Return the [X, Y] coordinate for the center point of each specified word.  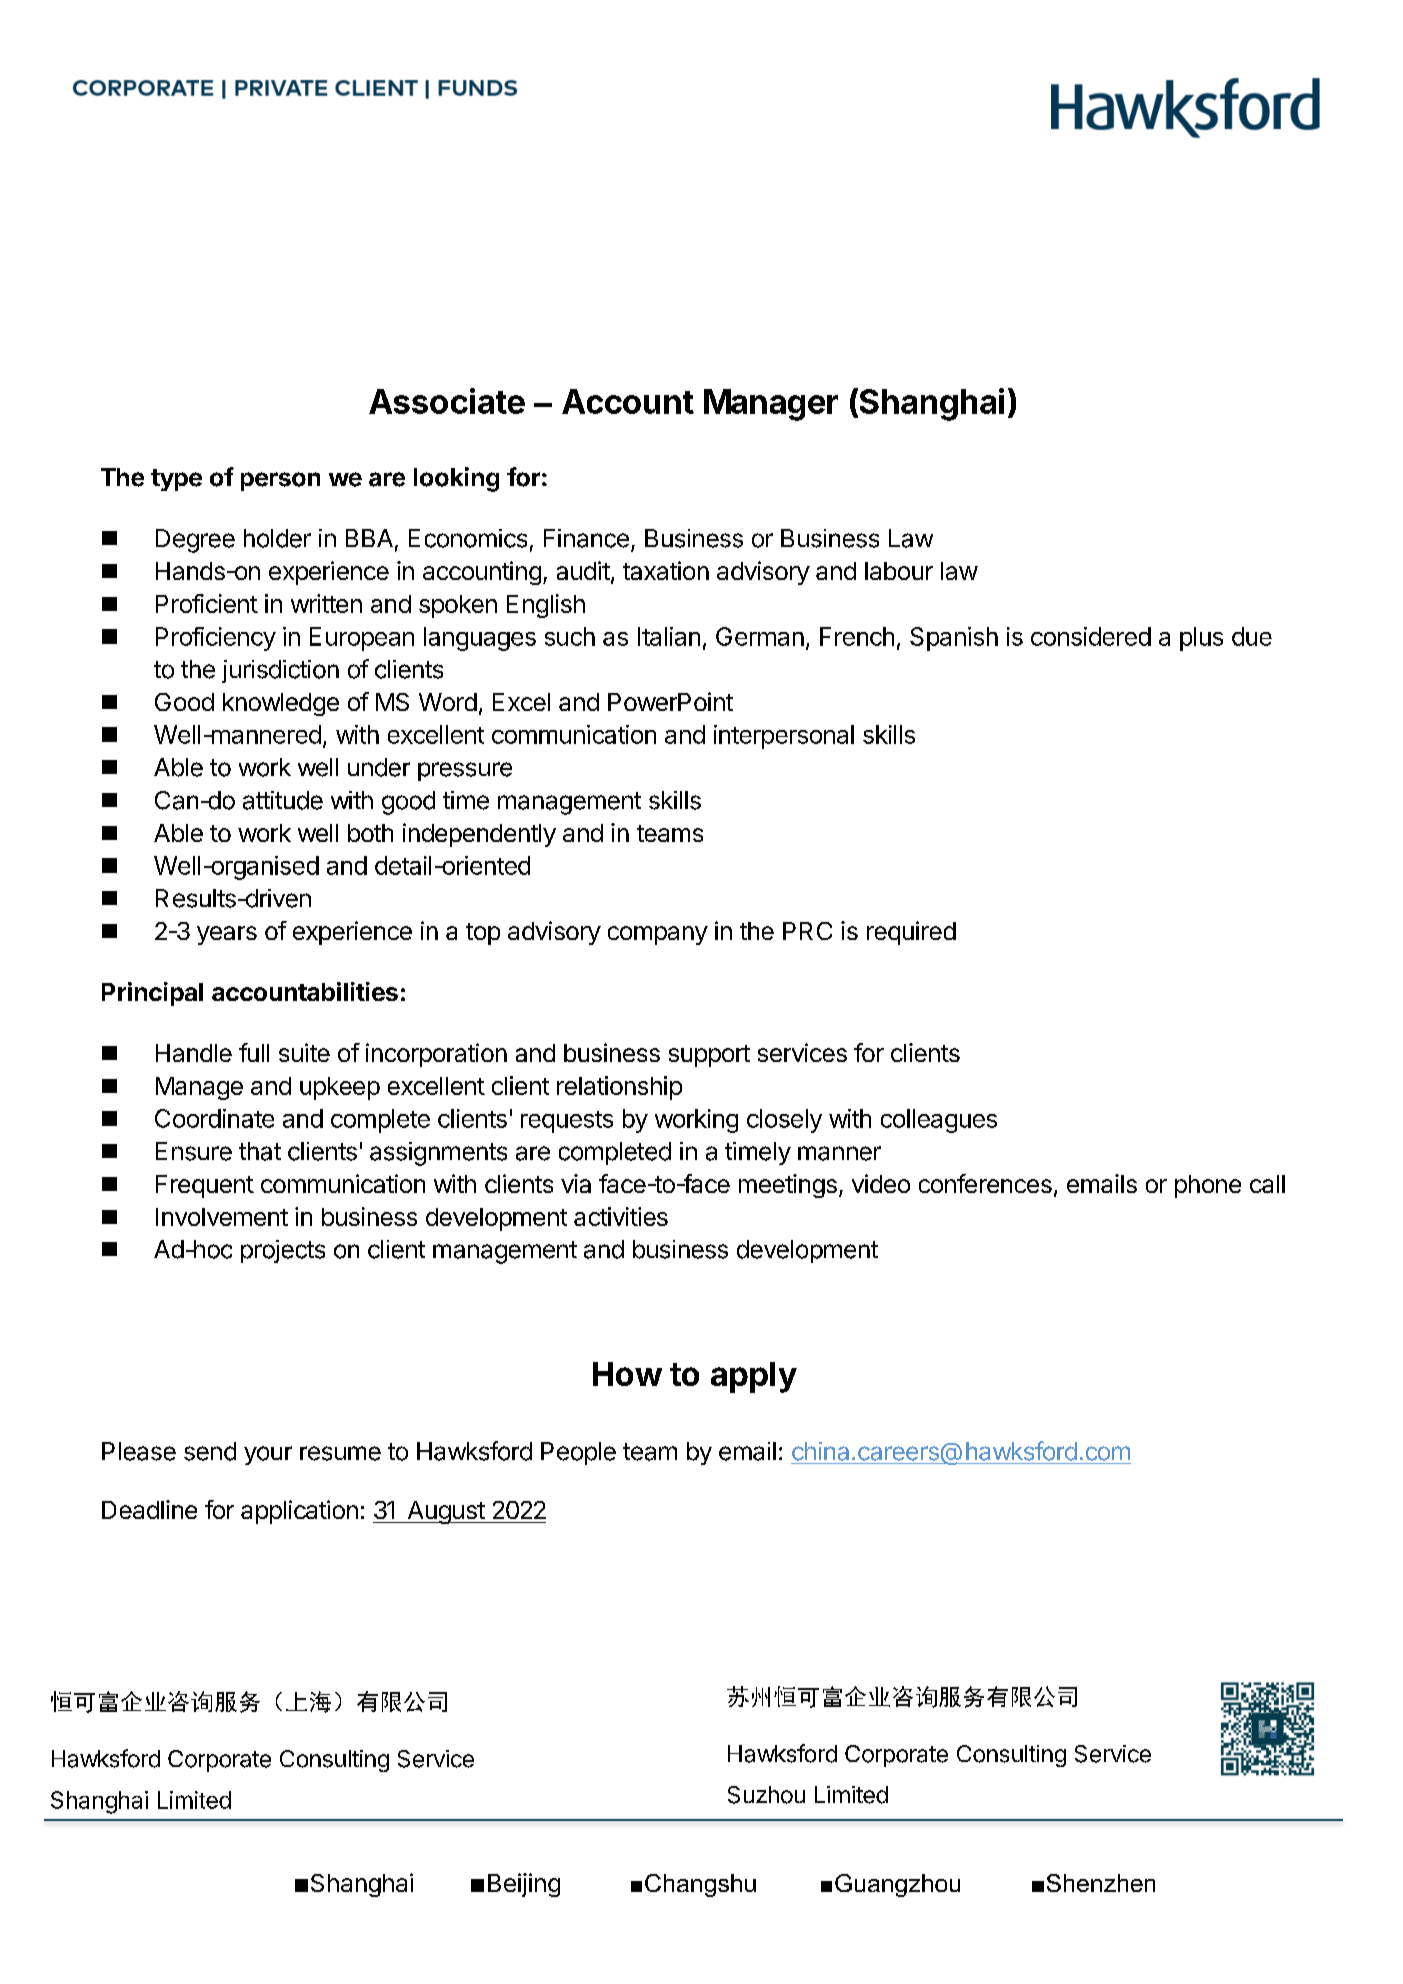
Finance [586, 538]
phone [1208, 1186]
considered [1091, 636]
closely [784, 1121]
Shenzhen [1101, 1883]
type [176, 480]
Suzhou [766, 1795]
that [260, 1151]
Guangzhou [897, 1885]
